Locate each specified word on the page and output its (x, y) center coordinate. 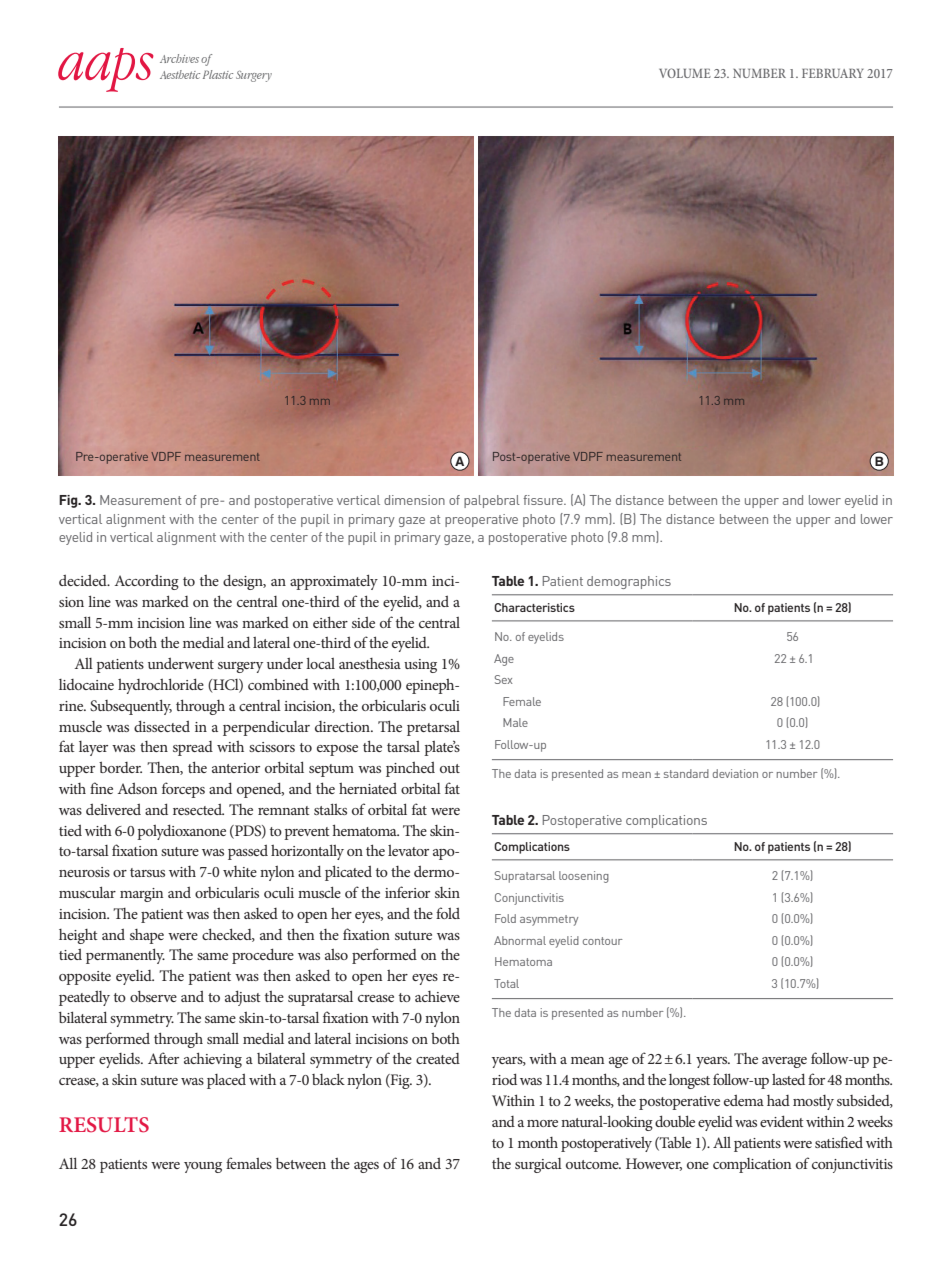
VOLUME (685, 73)
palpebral (492, 501)
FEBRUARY (833, 73)
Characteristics (534, 607)
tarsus (147, 872)
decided (84, 580)
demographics (629, 582)
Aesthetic (180, 74)
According (147, 582)
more (542, 1123)
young (203, 1167)
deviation (735, 773)
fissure (544, 500)
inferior (407, 892)
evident (782, 1121)
